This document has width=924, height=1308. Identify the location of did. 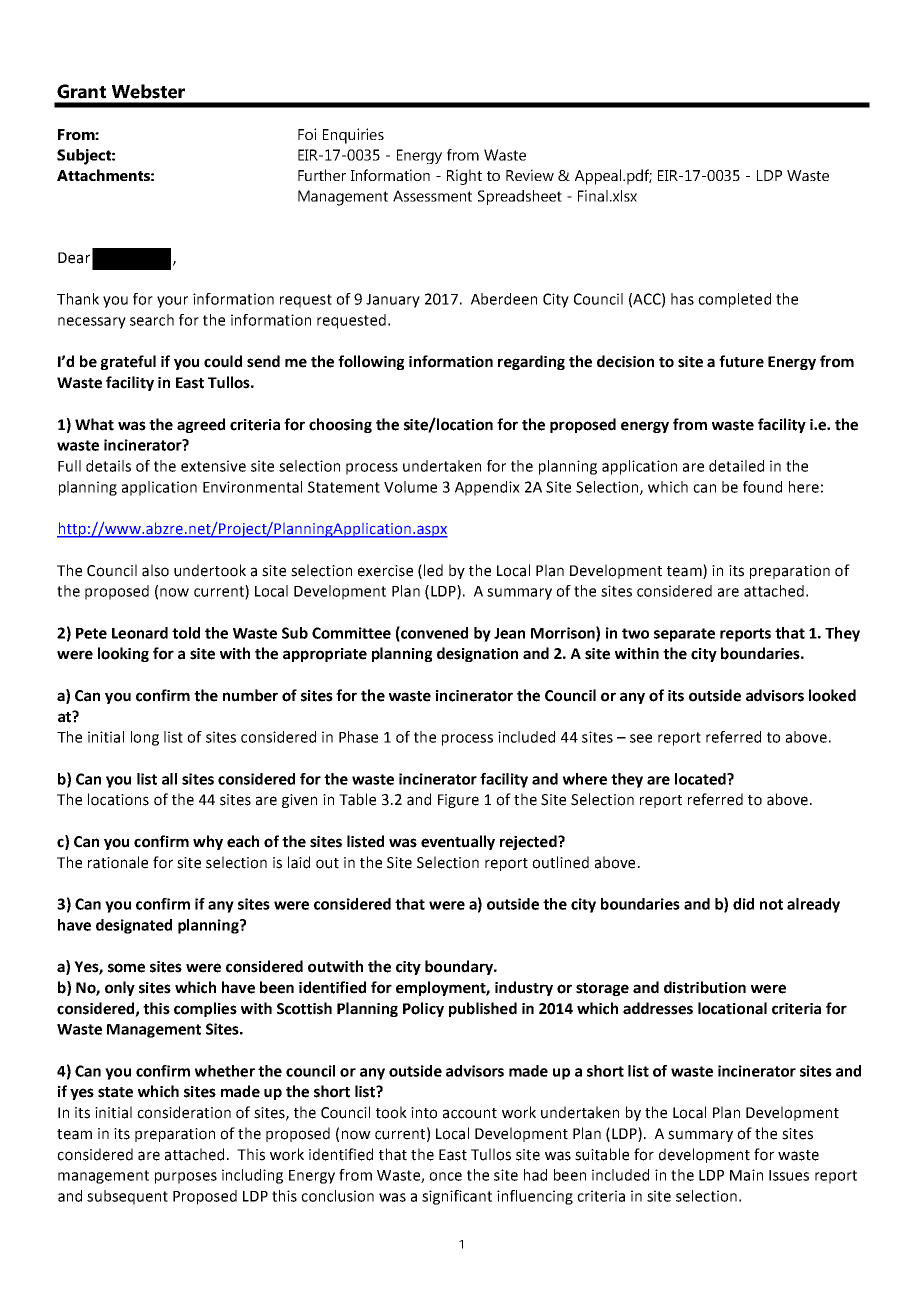
(743, 904).
